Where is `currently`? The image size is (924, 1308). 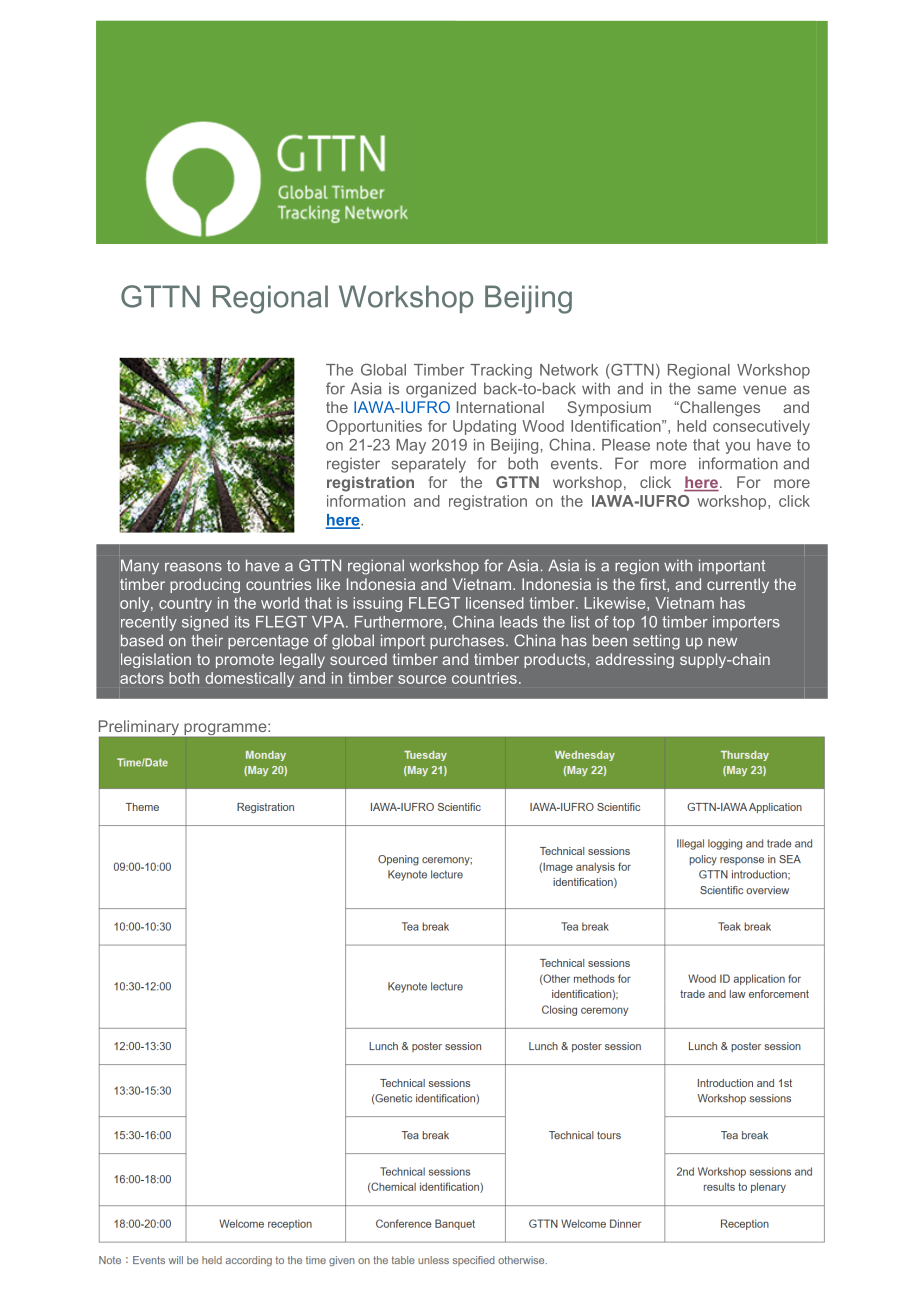
currently is located at coordinates (738, 585).
